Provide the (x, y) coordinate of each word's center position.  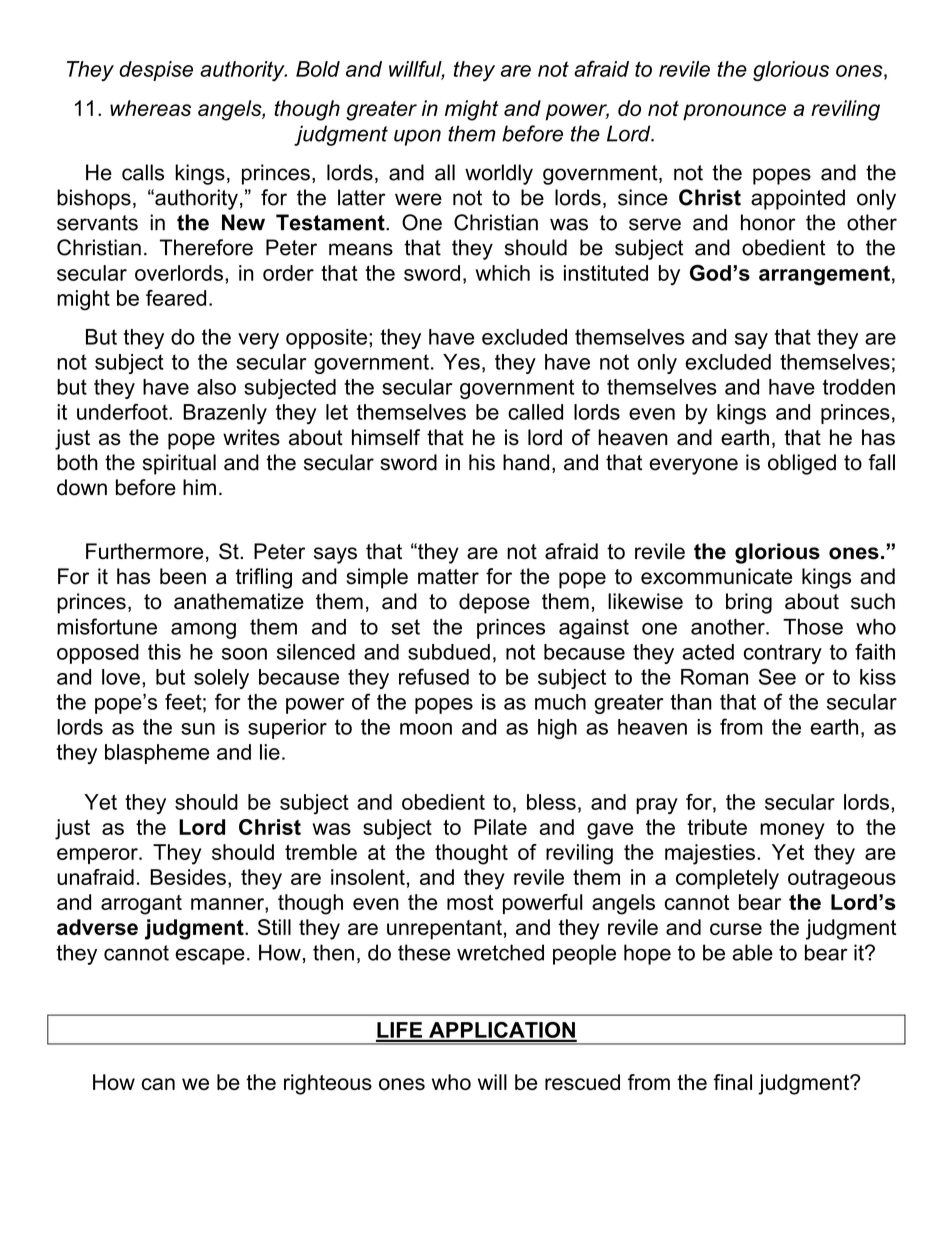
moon (426, 729)
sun (198, 729)
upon (417, 137)
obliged (802, 464)
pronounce (734, 112)
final (732, 1082)
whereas (150, 108)
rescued (582, 1082)
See (777, 676)
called (535, 412)
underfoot (123, 412)
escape (210, 956)
